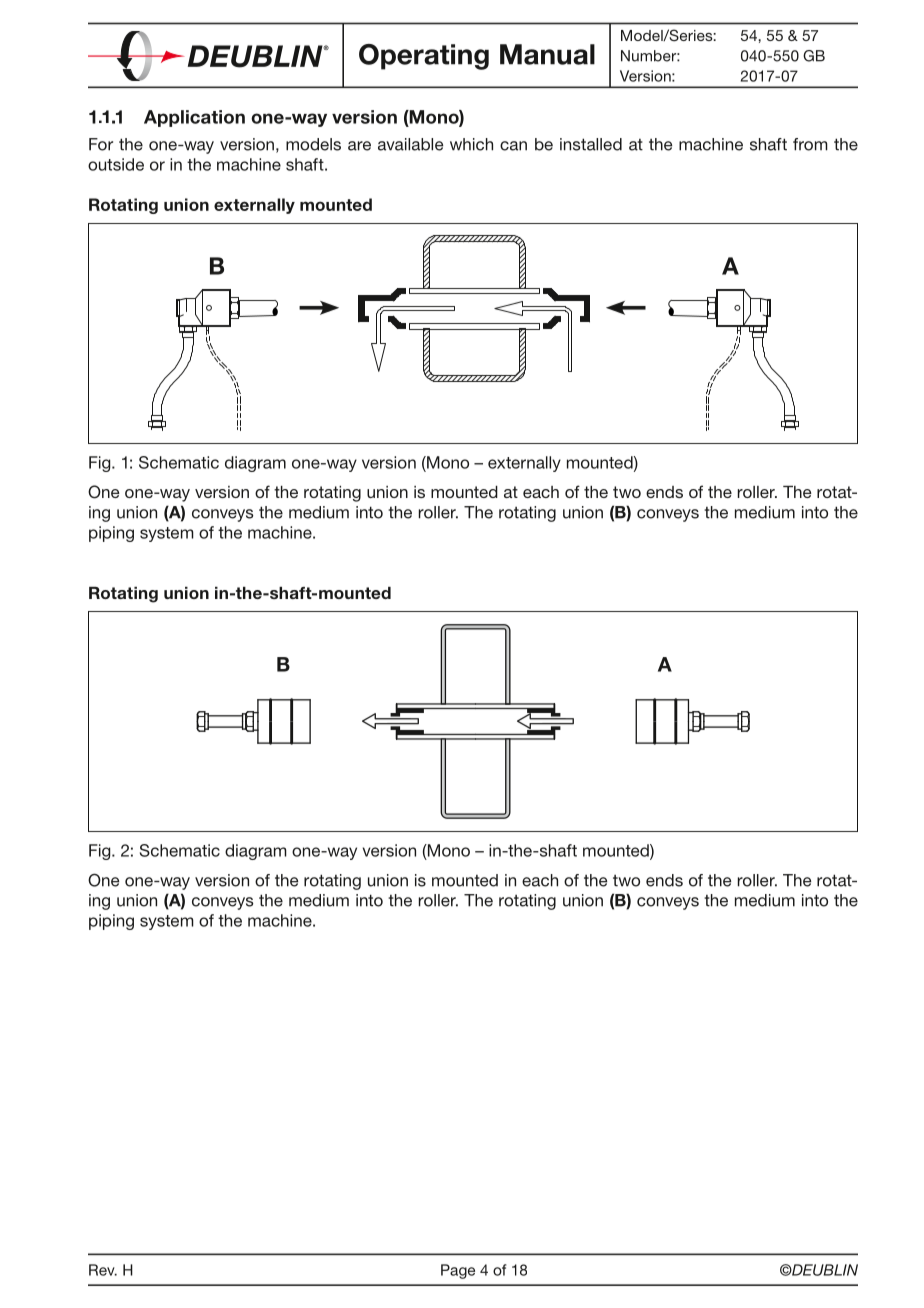 The height and width of the screenshot is (1308, 924). Describe the element at coordinates (471, 144) in the screenshot. I see `which` at that location.
